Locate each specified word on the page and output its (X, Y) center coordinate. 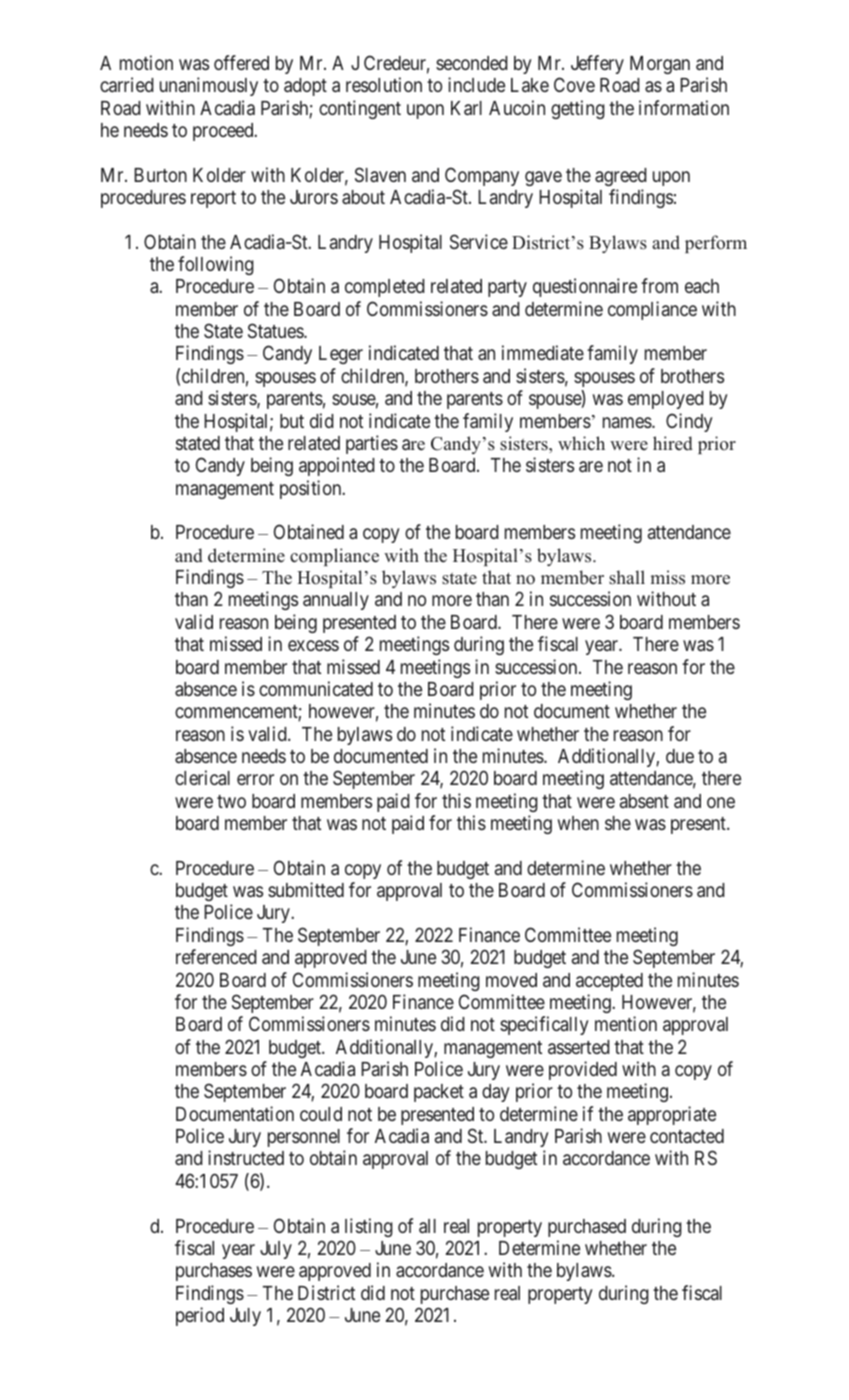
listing (369, 1227)
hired (673, 443)
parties (372, 444)
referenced (216, 956)
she (618, 823)
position (312, 489)
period (200, 1316)
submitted (306, 889)
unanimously (209, 86)
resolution (384, 84)
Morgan (660, 65)
